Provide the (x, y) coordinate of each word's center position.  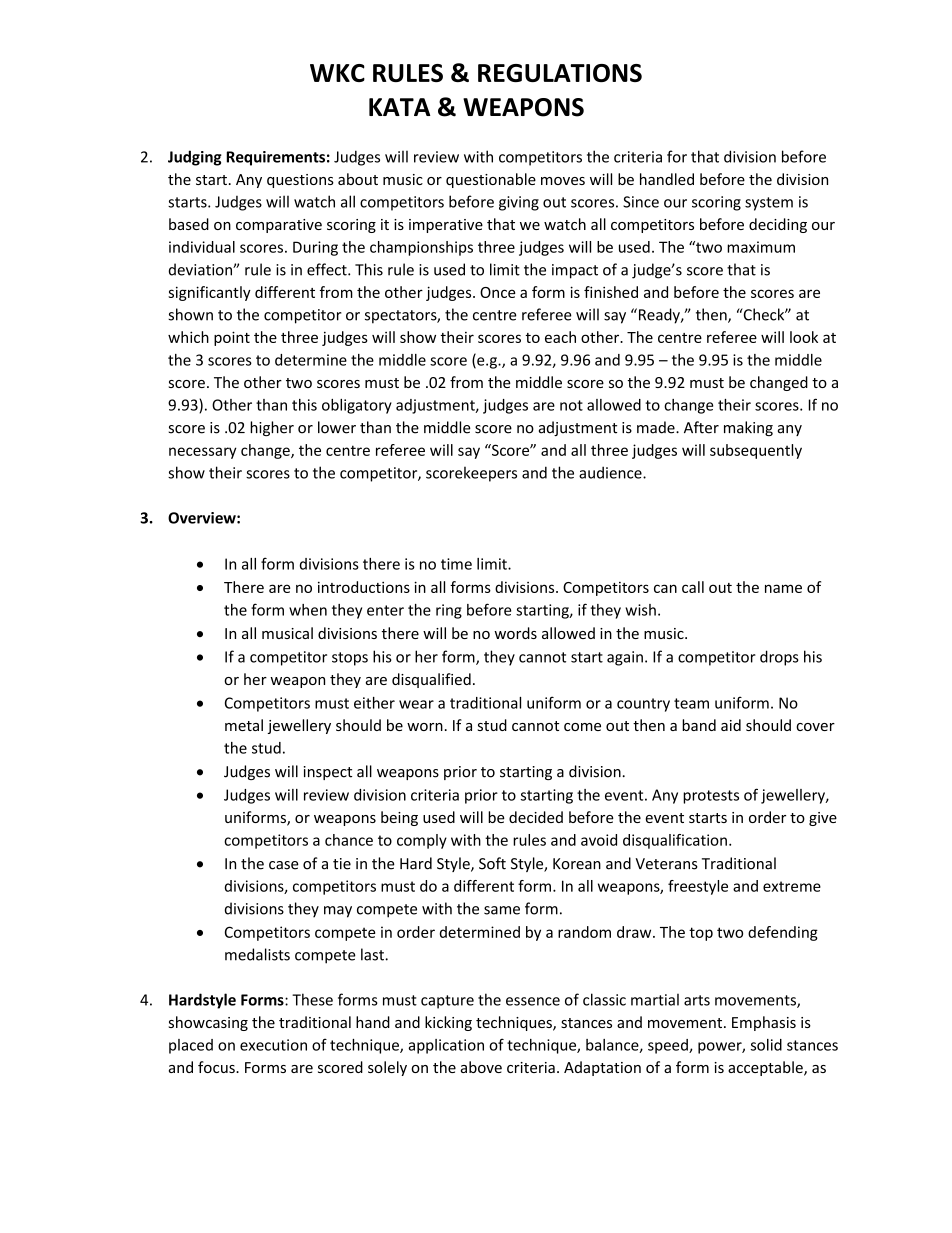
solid (766, 1045)
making (748, 428)
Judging (195, 158)
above (481, 1067)
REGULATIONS (560, 73)
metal (244, 725)
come (582, 727)
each (560, 337)
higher (272, 428)
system (769, 204)
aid (731, 725)
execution (273, 1045)
